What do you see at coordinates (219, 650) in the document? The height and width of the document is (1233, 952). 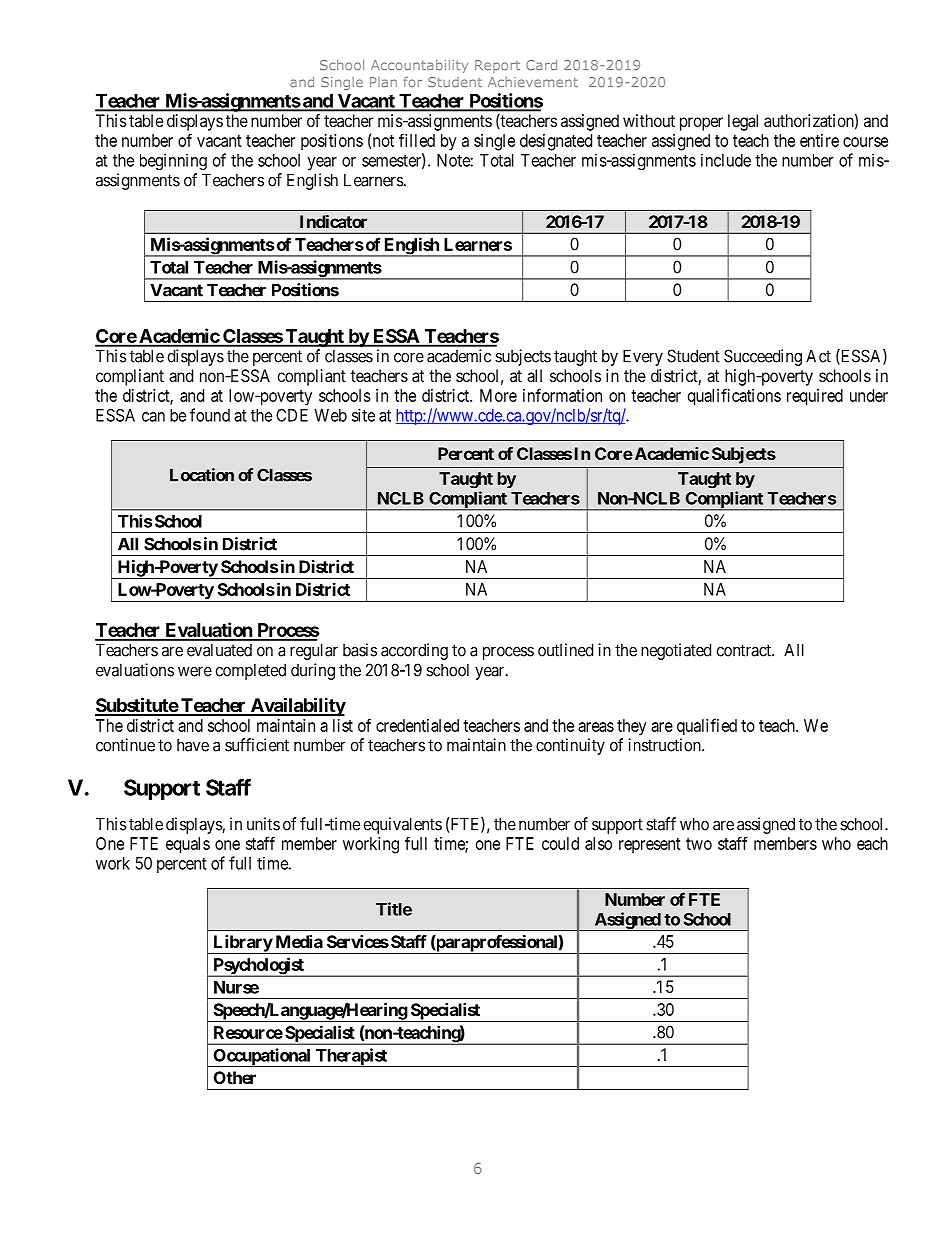 I see `evaluated` at bounding box center [219, 650].
